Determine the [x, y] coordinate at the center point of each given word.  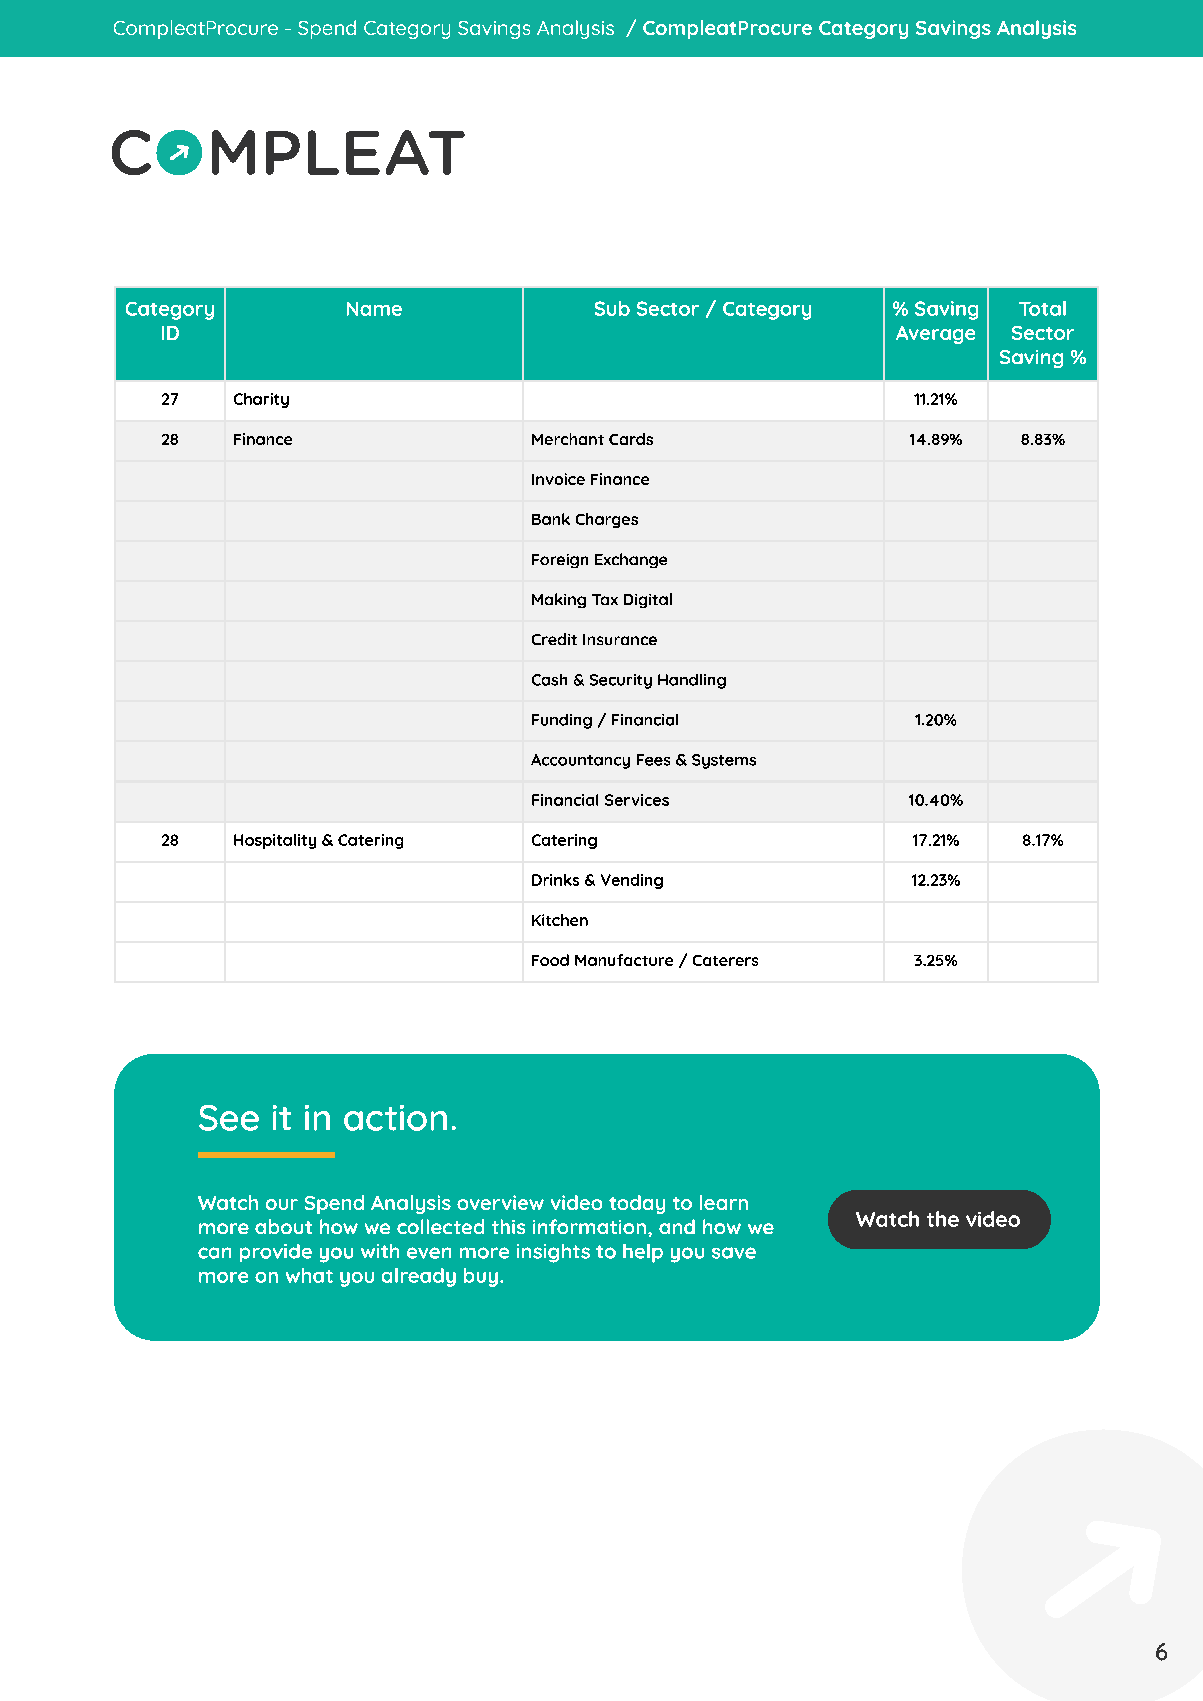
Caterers [725, 960]
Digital [648, 600]
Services [637, 800]
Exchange [631, 560]
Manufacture [624, 960]
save [734, 1253]
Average [935, 335]
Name [374, 309]
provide [276, 1253]
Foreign [560, 561]
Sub [612, 308]
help [643, 1253]
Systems [724, 761]
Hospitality [275, 841]
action [395, 1118]
